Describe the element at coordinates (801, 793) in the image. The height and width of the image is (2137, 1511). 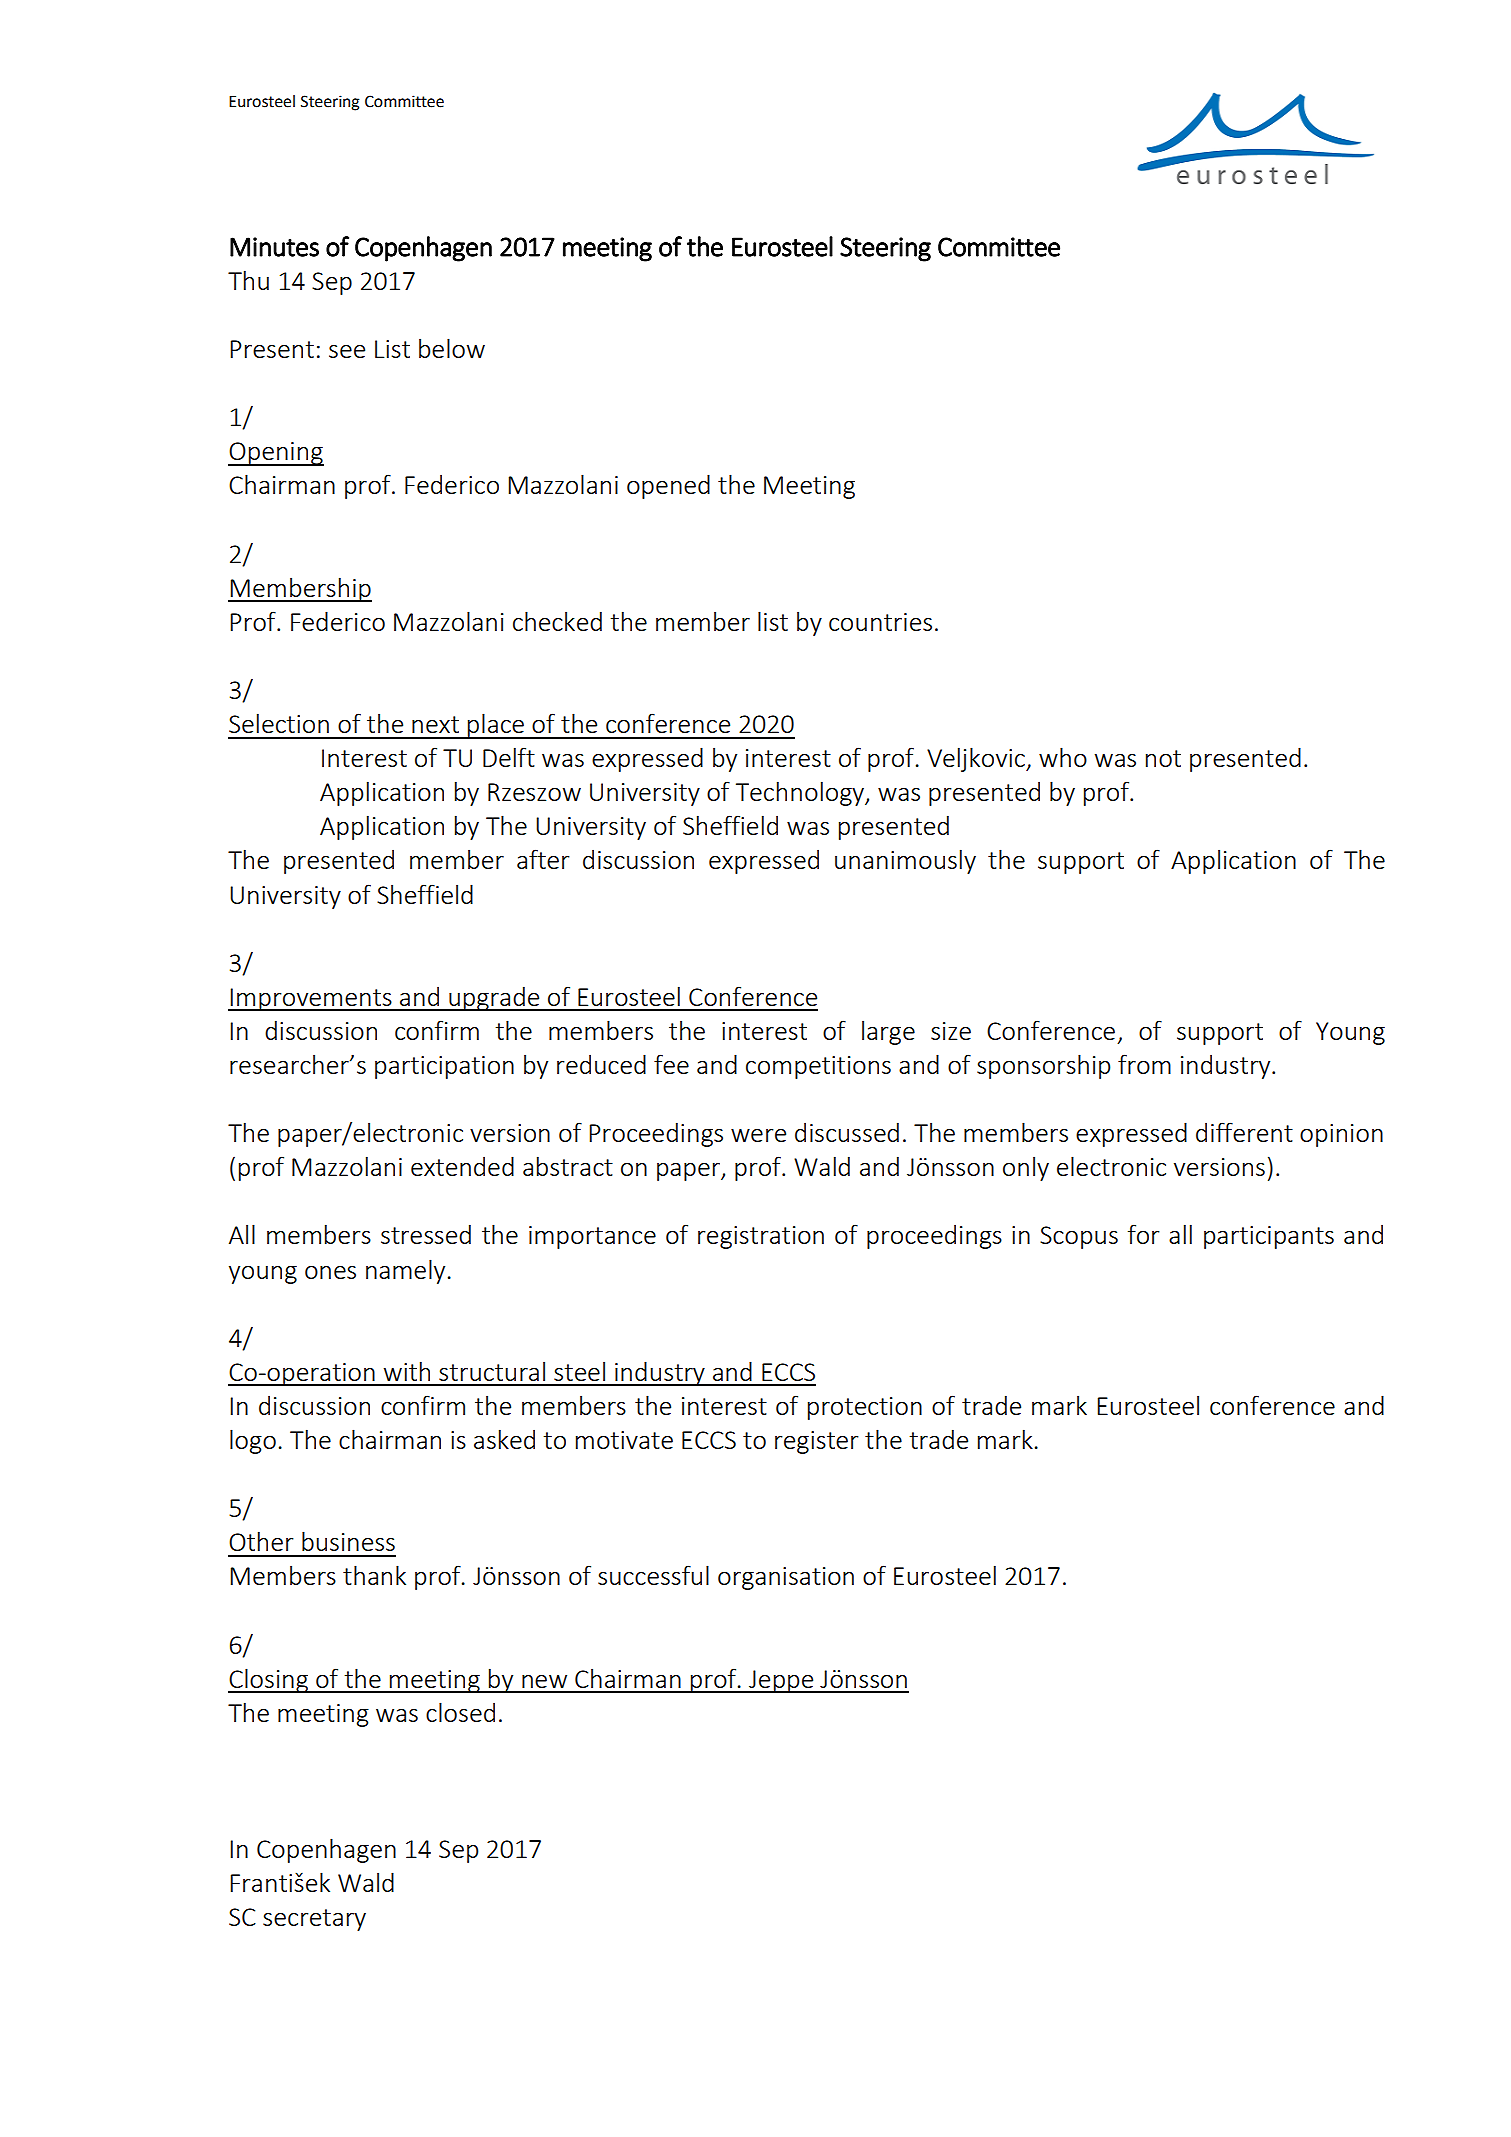
I see `Technology` at that location.
